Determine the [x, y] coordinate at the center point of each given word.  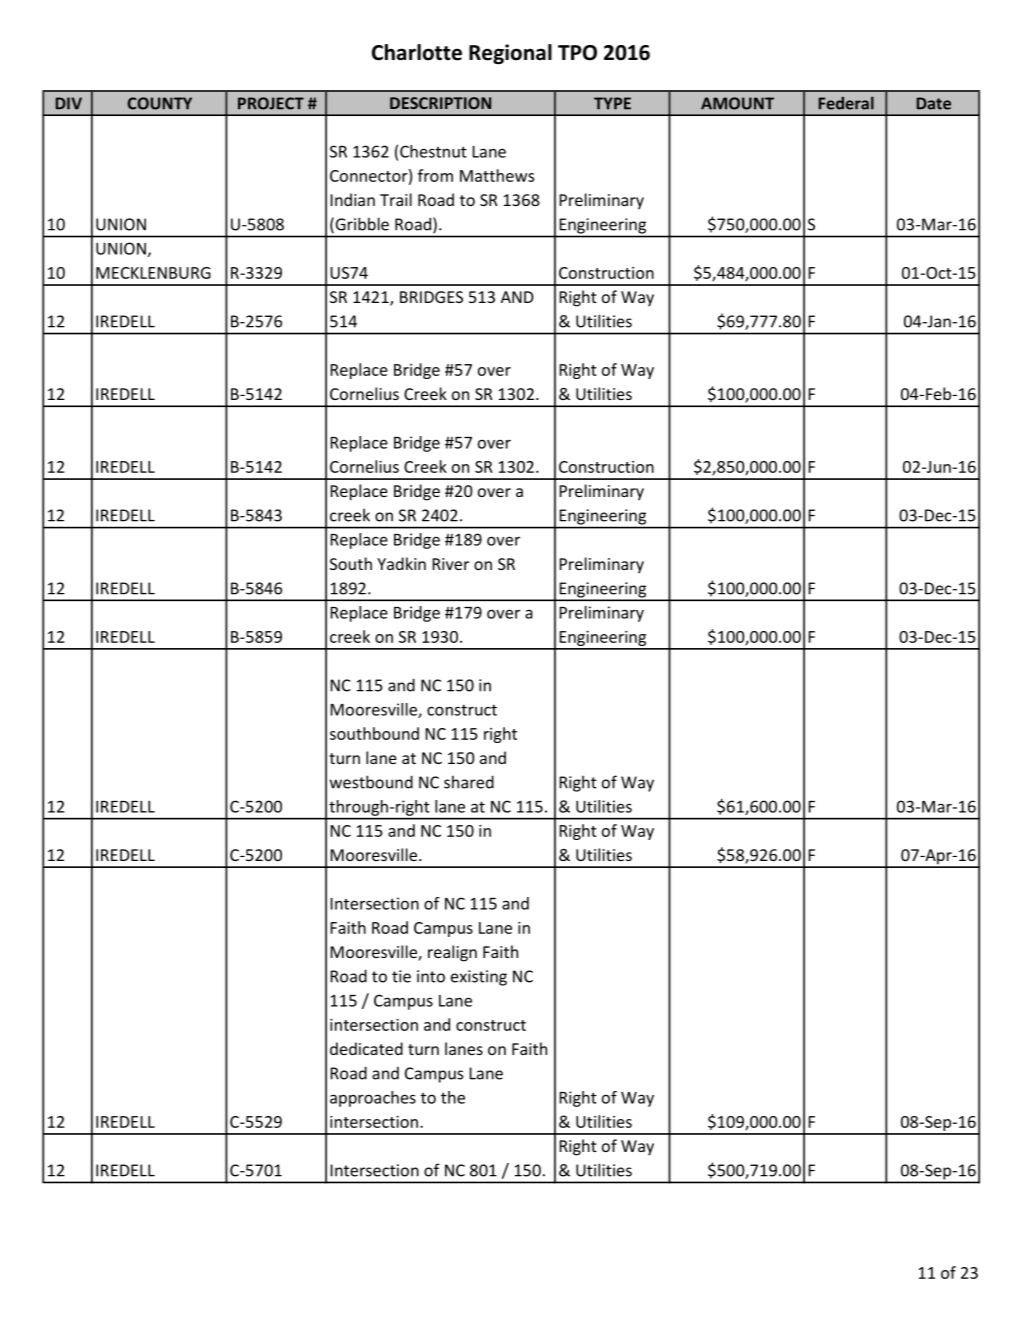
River [450, 564]
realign [452, 953]
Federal [846, 103]
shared [469, 782]
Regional [510, 54]
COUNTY [159, 103]
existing [479, 978]
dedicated [366, 1048]
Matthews [497, 175]
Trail [396, 199]
